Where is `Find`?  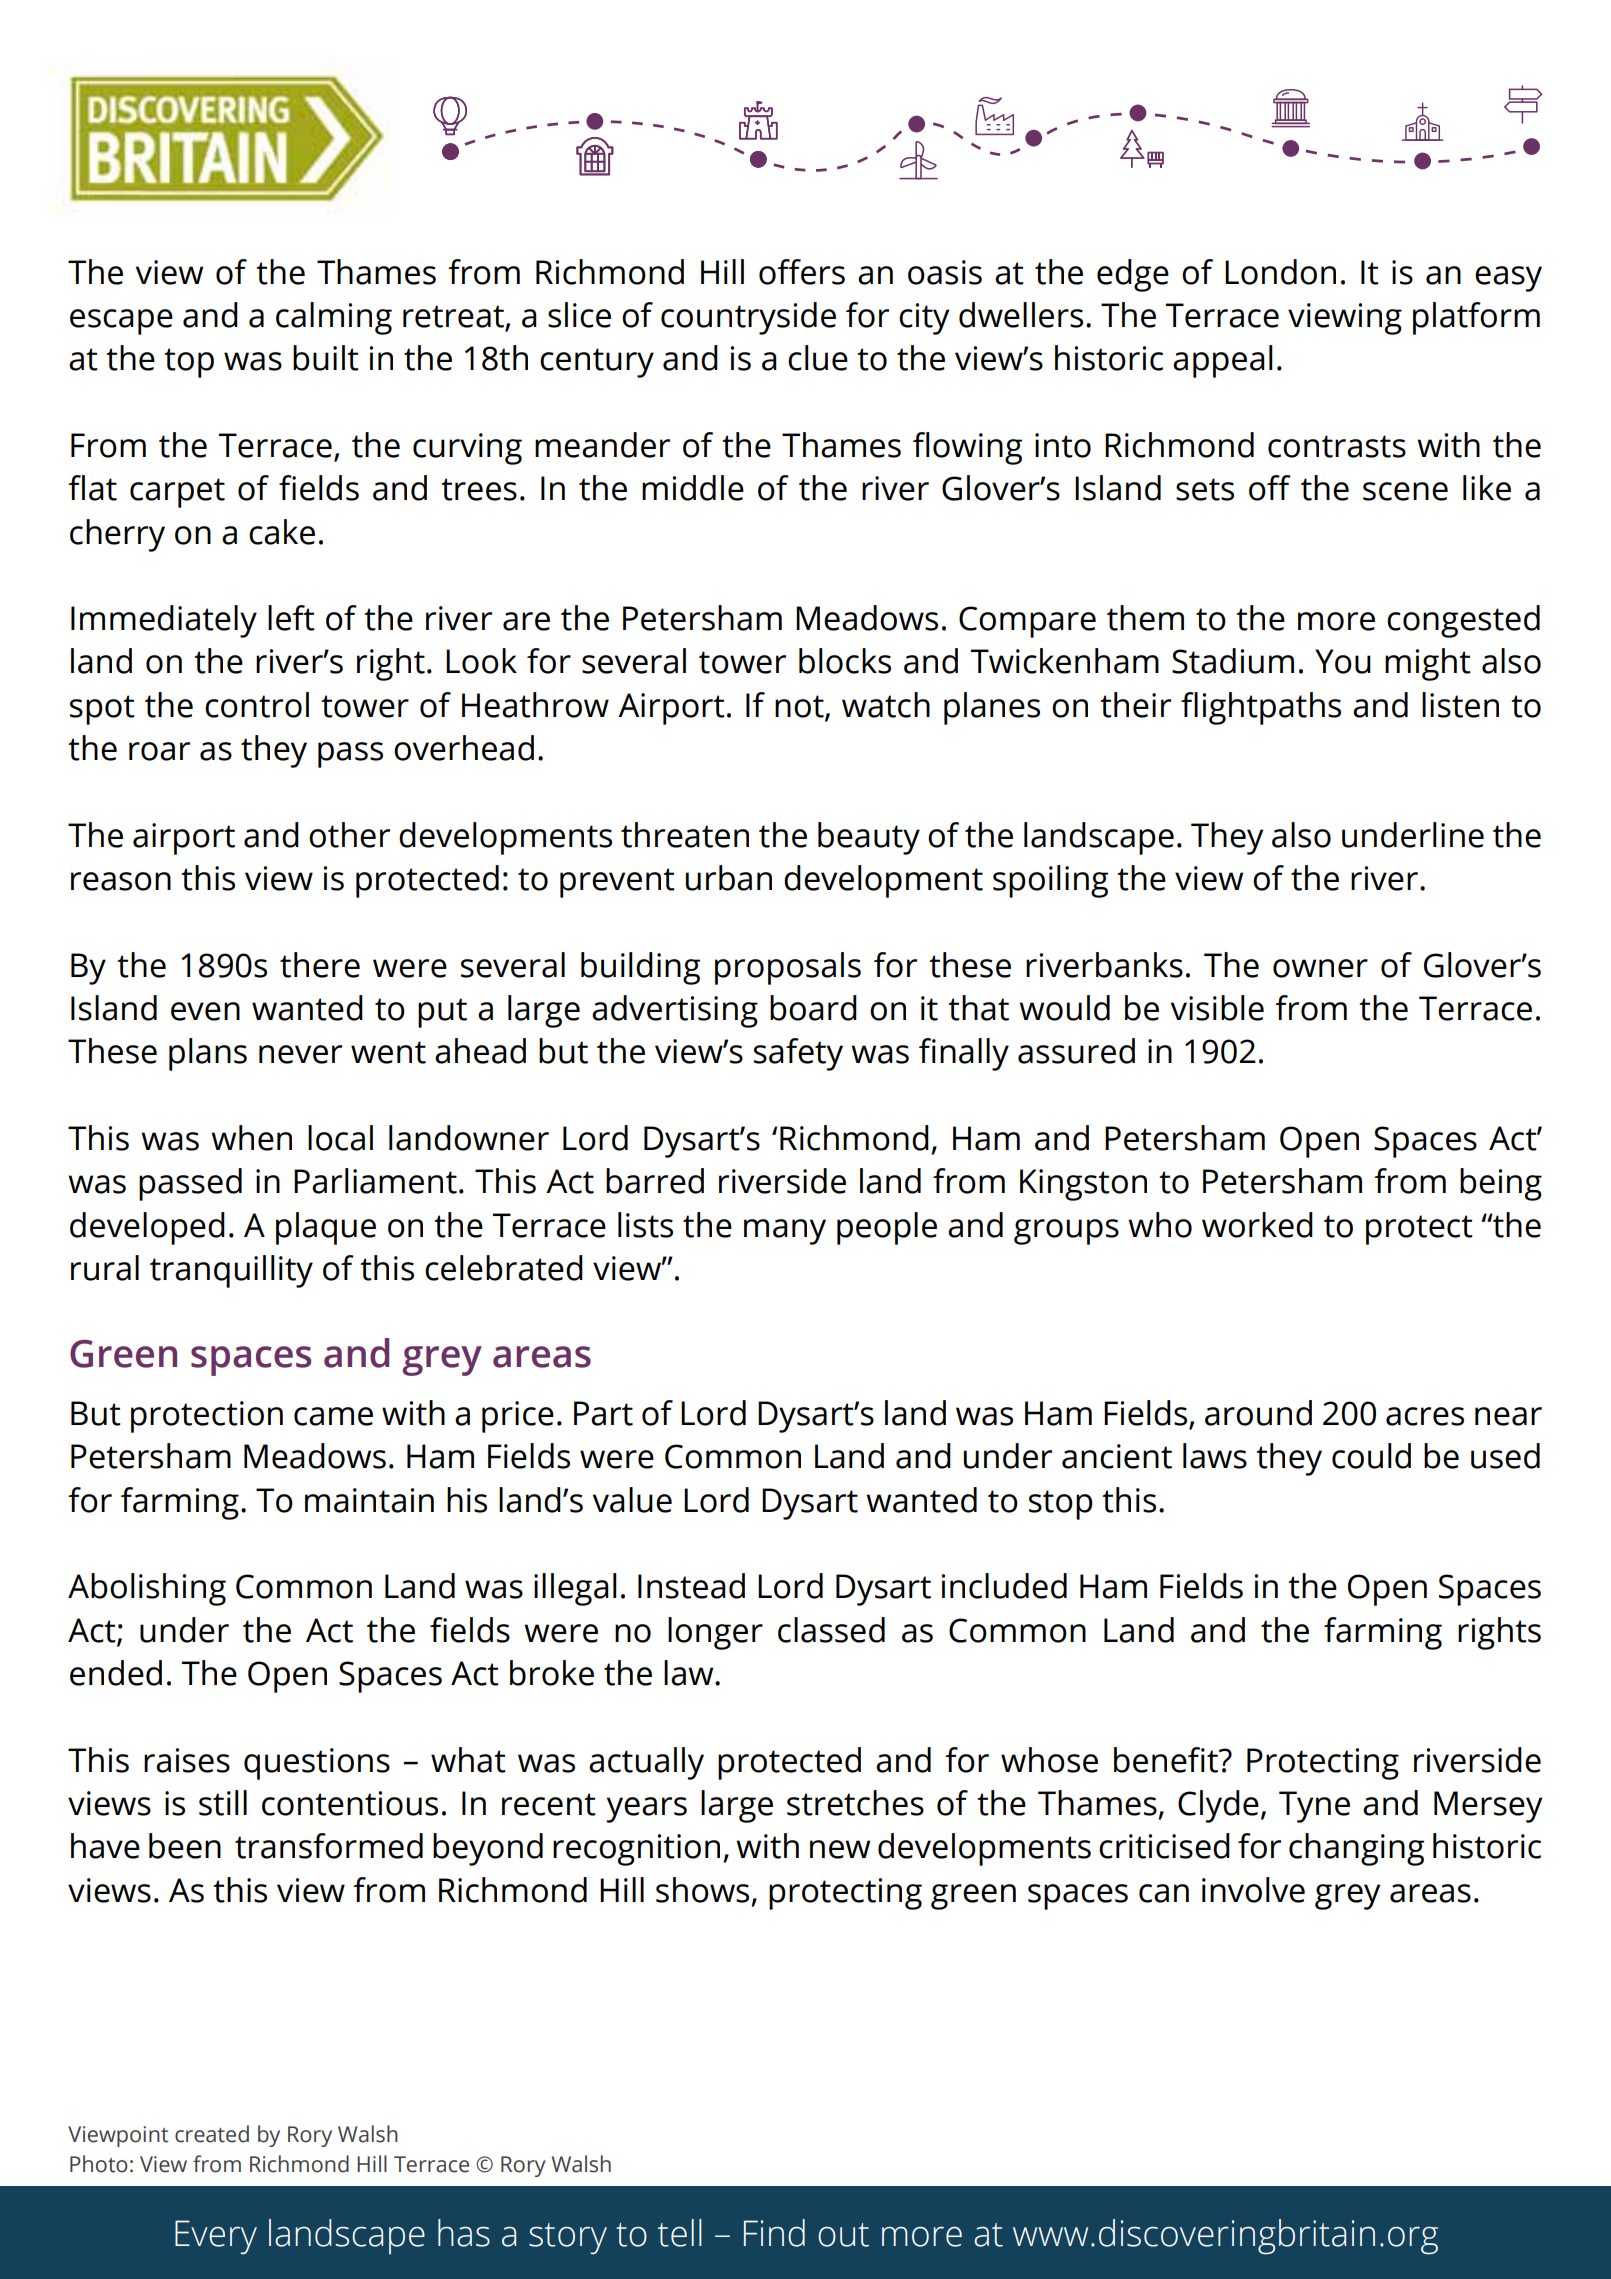 Find is located at coordinates (774, 2233).
